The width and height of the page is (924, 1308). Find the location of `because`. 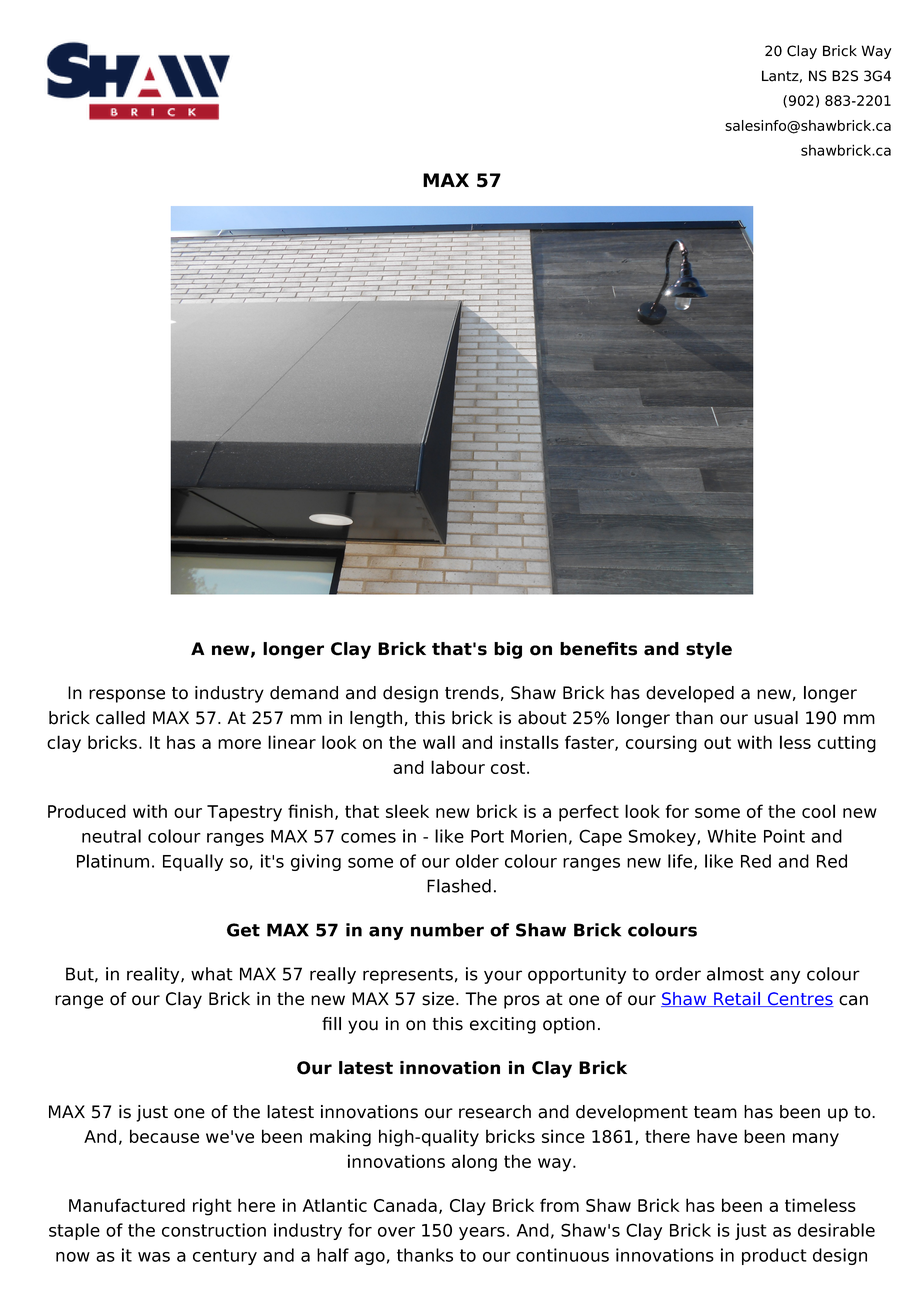

because is located at coordinates (164, 1136).
